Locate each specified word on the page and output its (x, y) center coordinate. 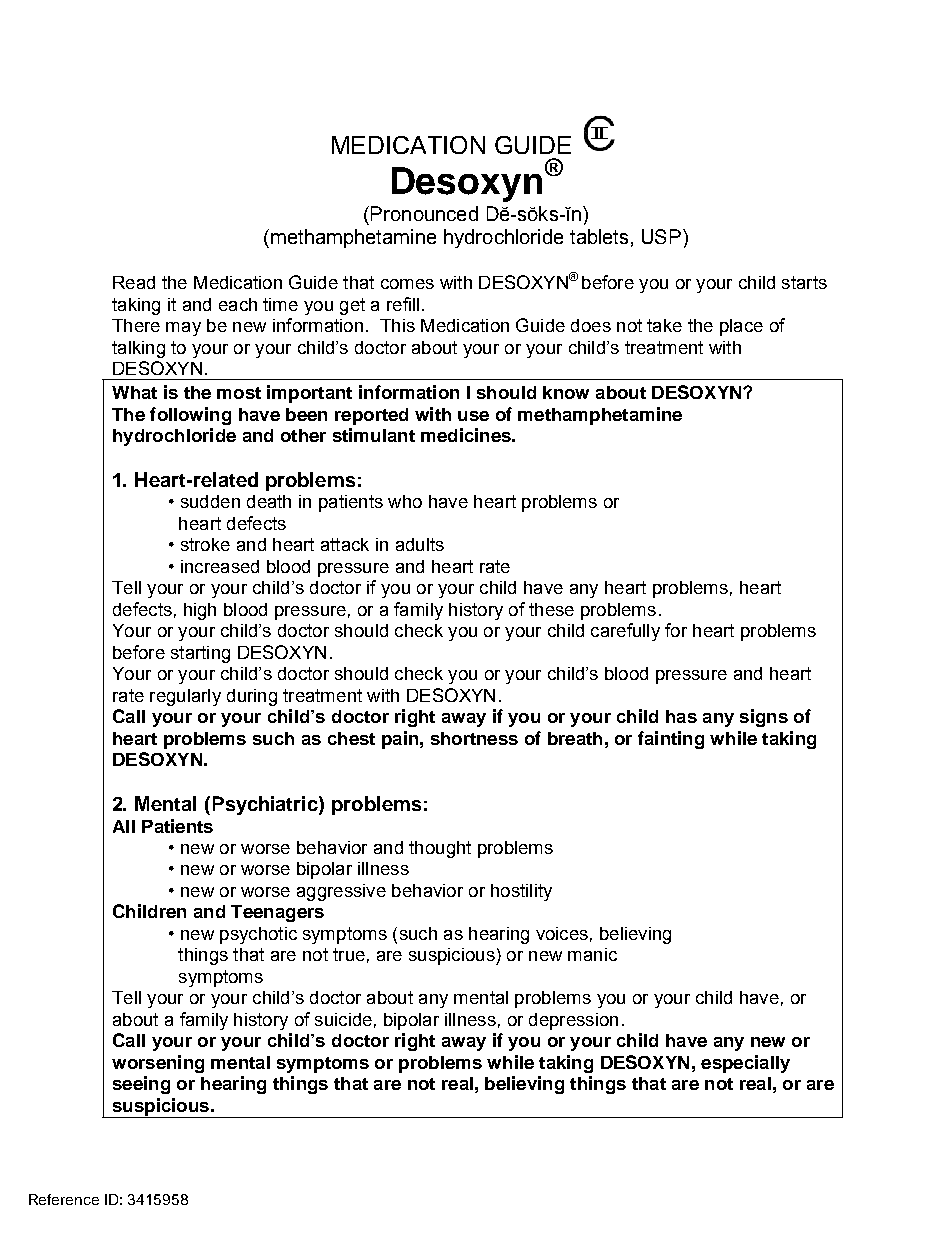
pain (400, 740)
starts (804, 282)
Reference (64, 1199)
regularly (185, 697)
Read (134, 282)
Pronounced (424, 213)
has (681, 716)
